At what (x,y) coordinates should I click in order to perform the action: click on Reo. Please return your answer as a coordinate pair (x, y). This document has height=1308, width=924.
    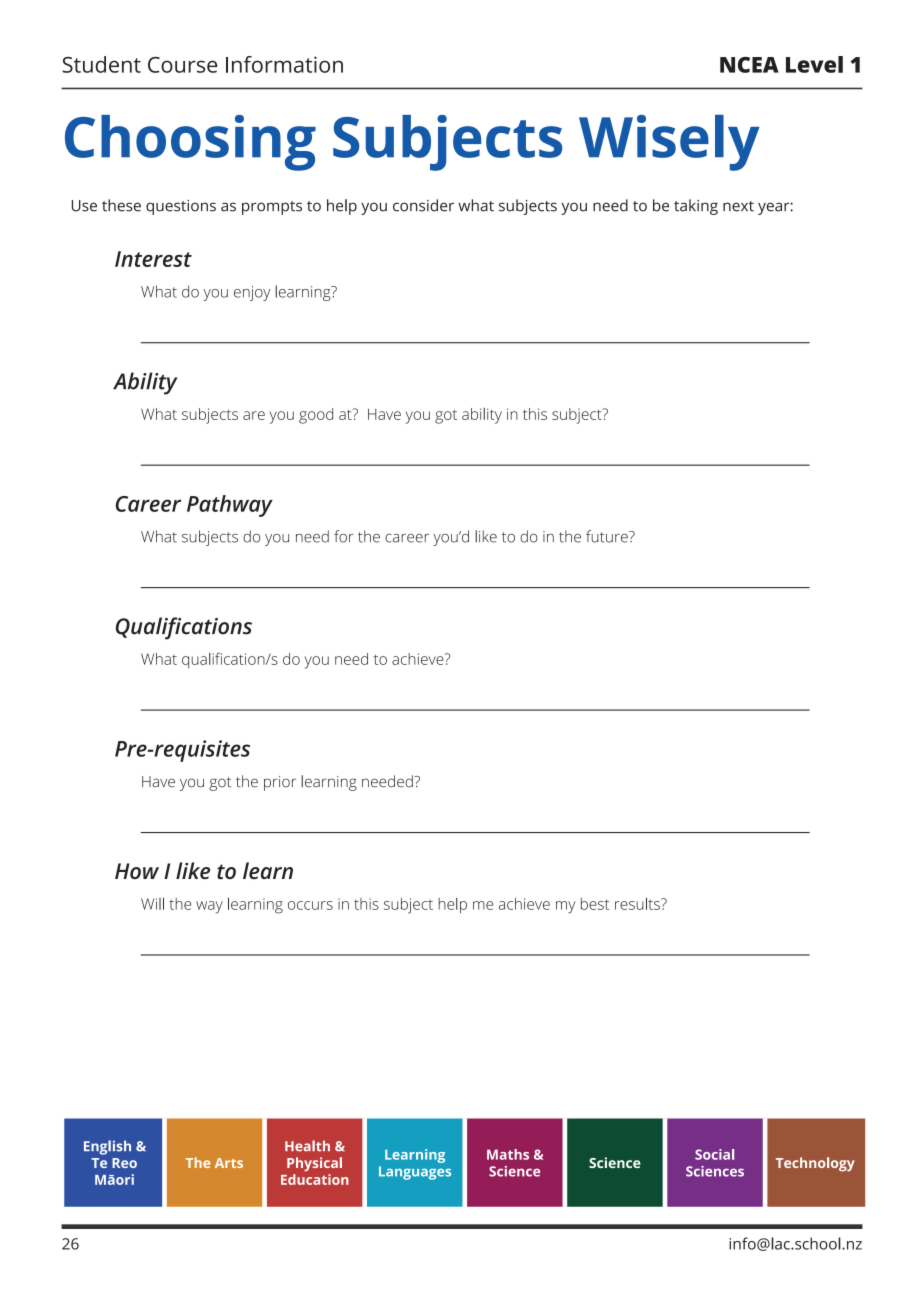
    Looking at the image, I should click on (124, 1163).
